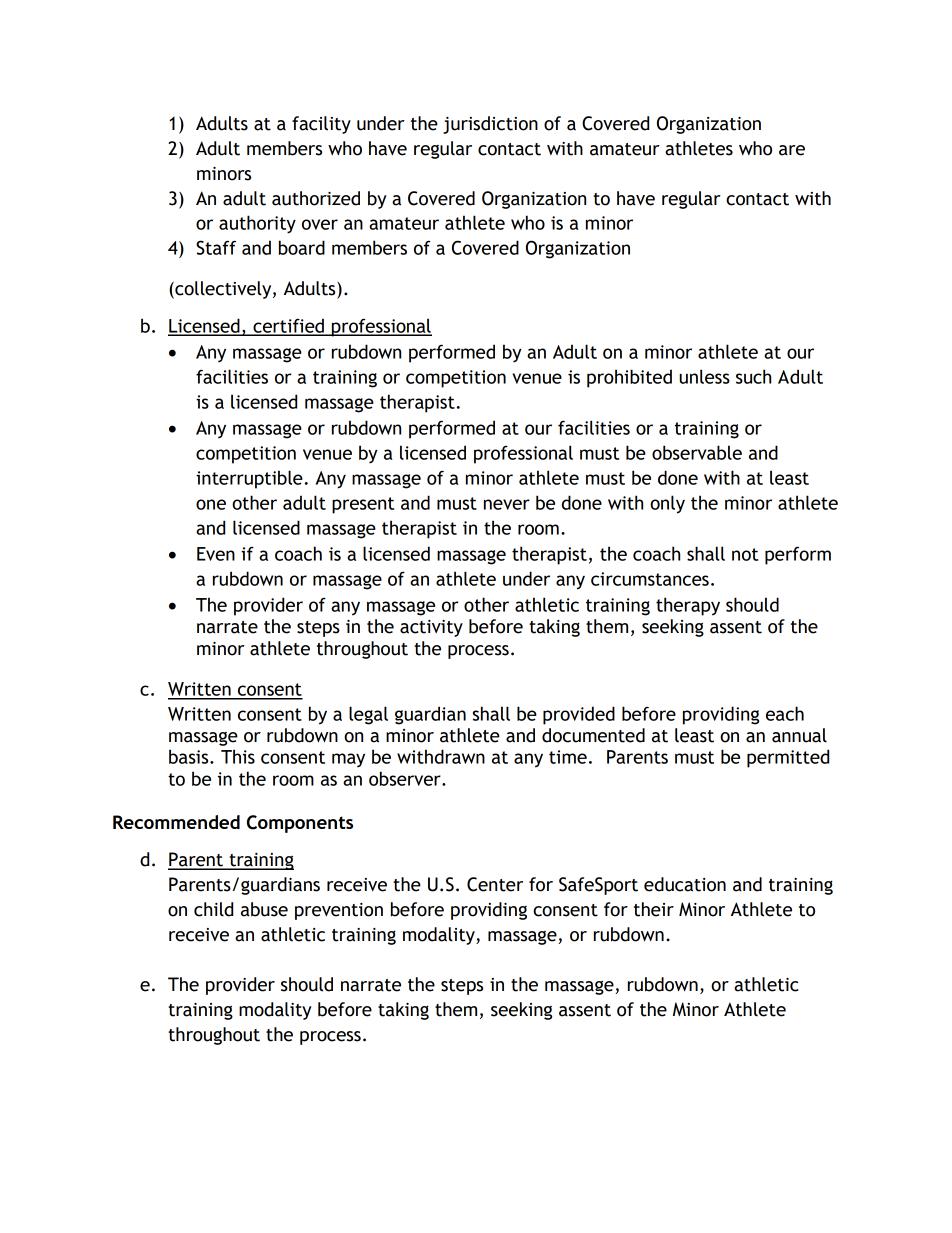 Image resolution: width=952 pixels, height=1233 pixels. I want to click on unless, so click(704, 376).
